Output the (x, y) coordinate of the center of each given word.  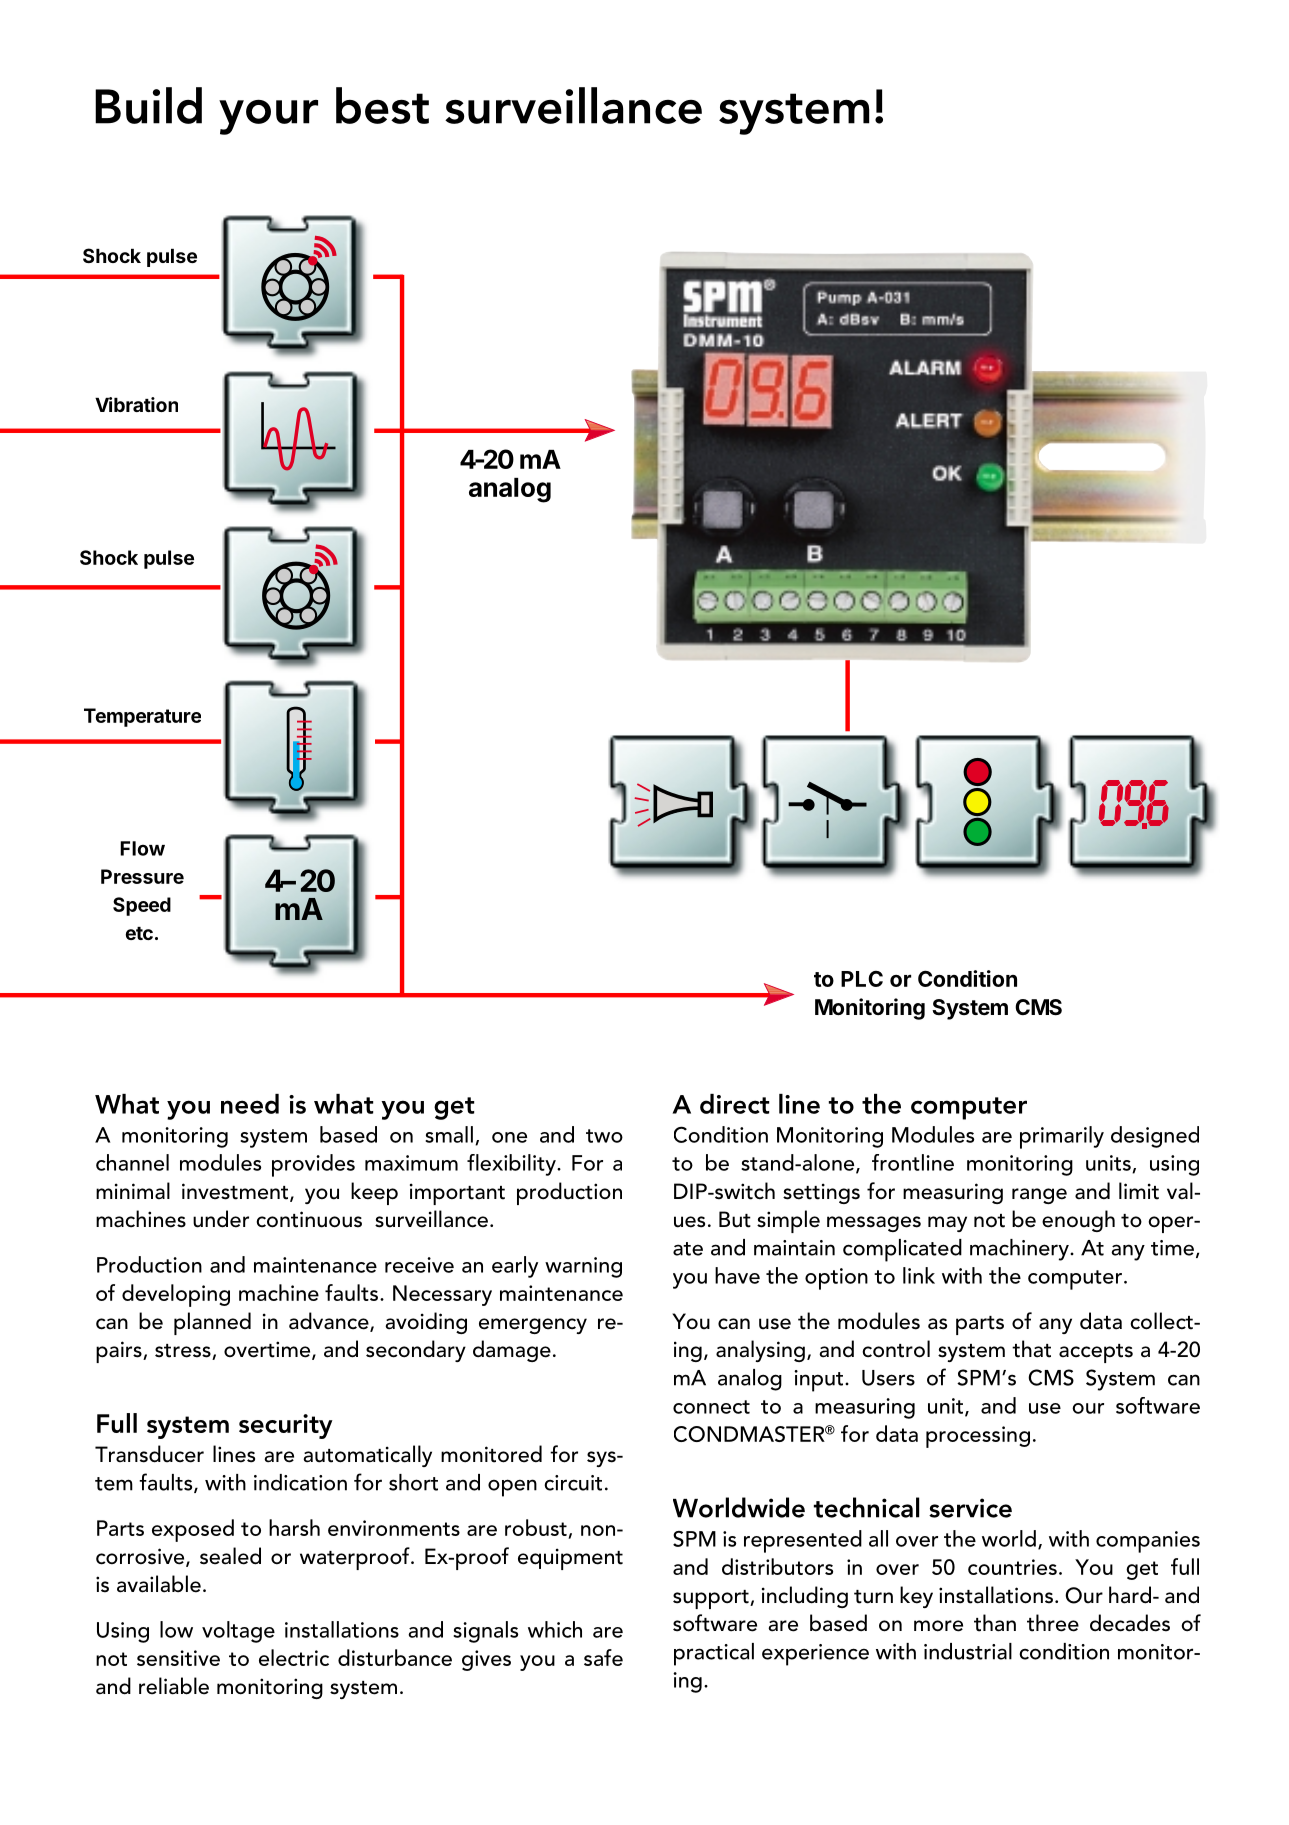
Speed (142, 906)
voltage (238, 1632)
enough (1078, 1221)
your (268, 117)
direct (734, 1104)
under (221, 1219)
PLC (862, 979)
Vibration (136, 404)
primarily (1062, 1137)
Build (148, 105)
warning (583, 1267)
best (382, 105)
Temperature (142, 717)
